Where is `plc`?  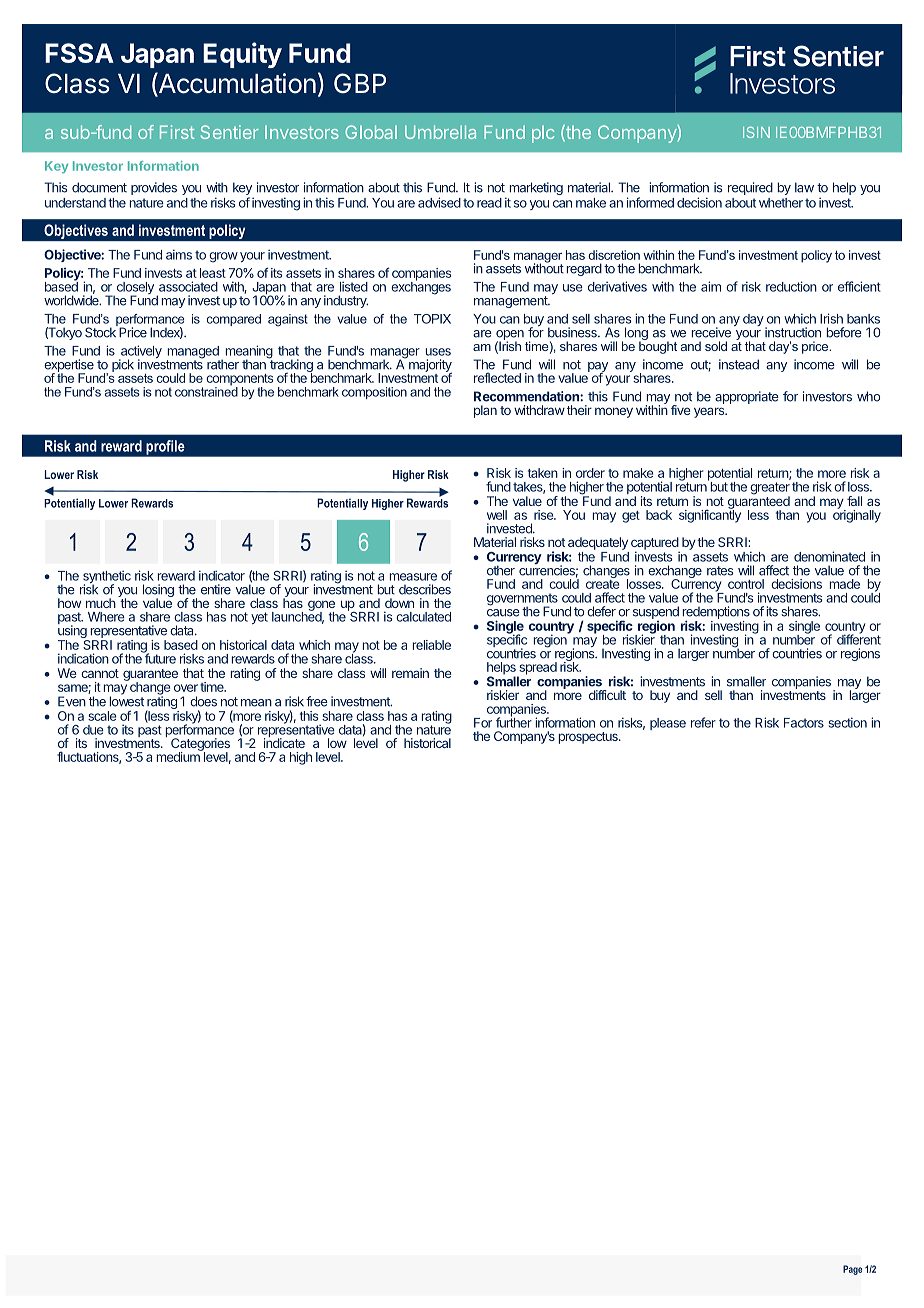 plc is located at coordinates (543, 134).
